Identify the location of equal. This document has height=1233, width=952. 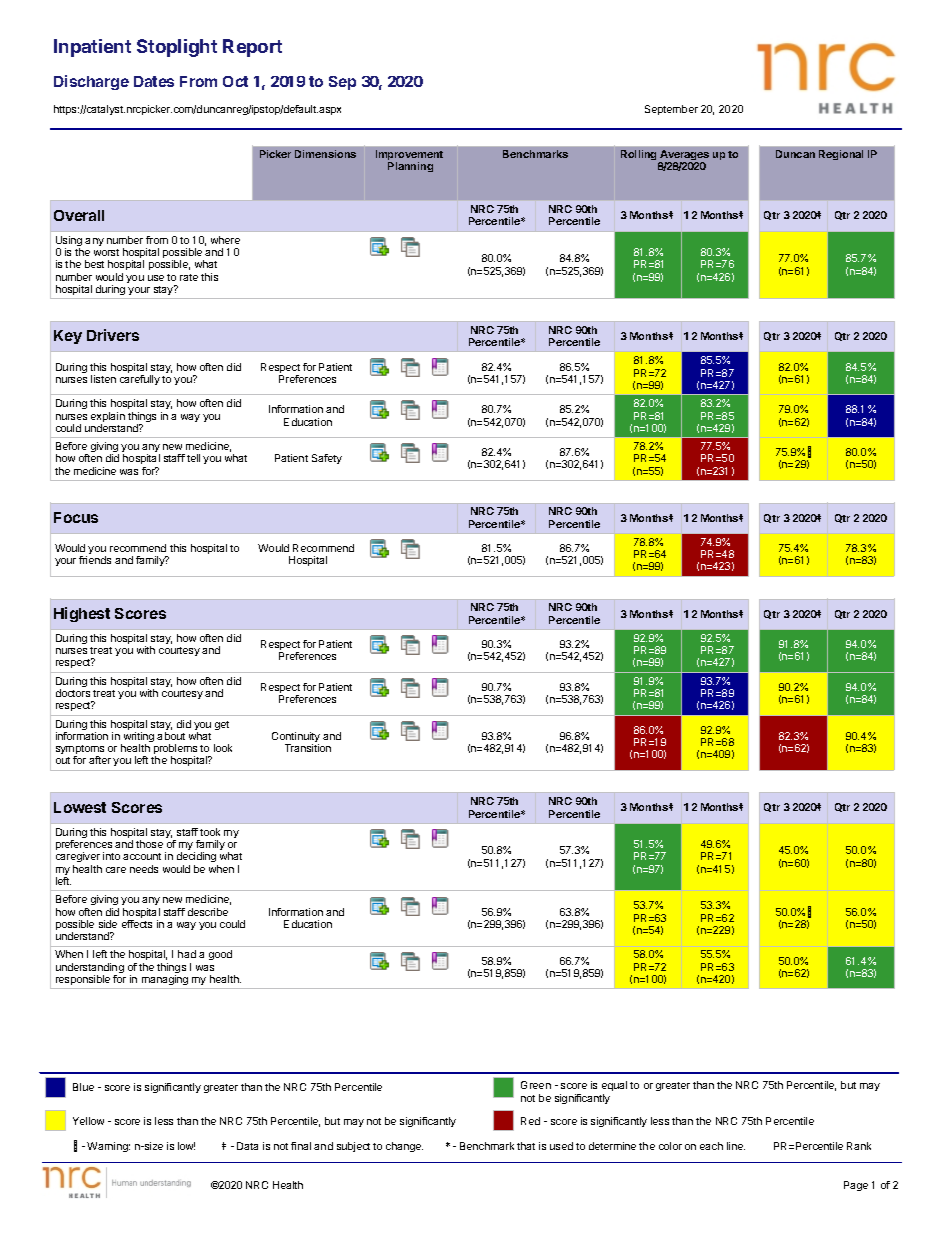
(614, 1088).
